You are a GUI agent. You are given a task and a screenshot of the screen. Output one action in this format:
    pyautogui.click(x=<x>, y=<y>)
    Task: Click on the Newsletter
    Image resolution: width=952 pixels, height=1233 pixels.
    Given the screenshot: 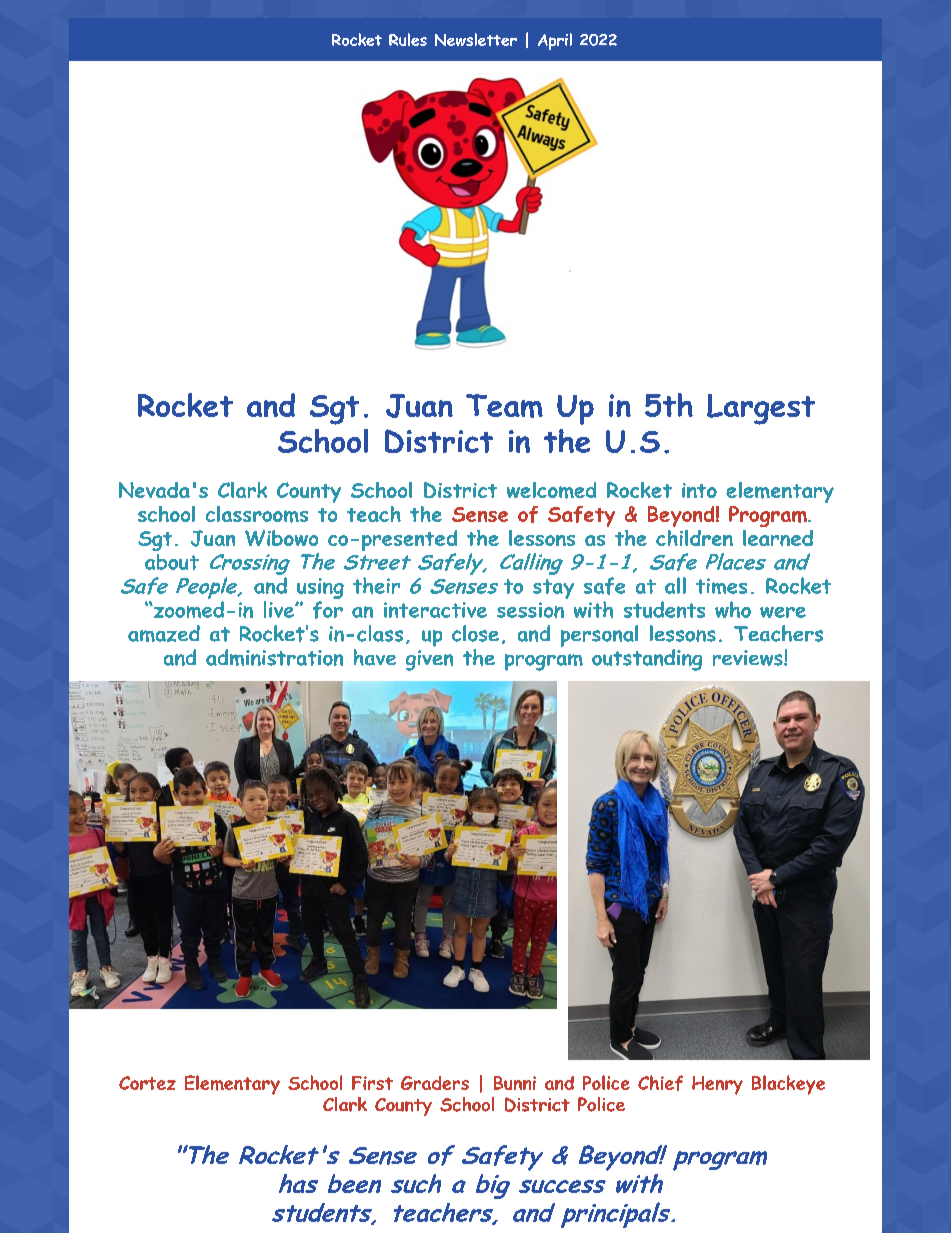 What is the action you would take?
    pyautogui.click(x=476, y=39)
